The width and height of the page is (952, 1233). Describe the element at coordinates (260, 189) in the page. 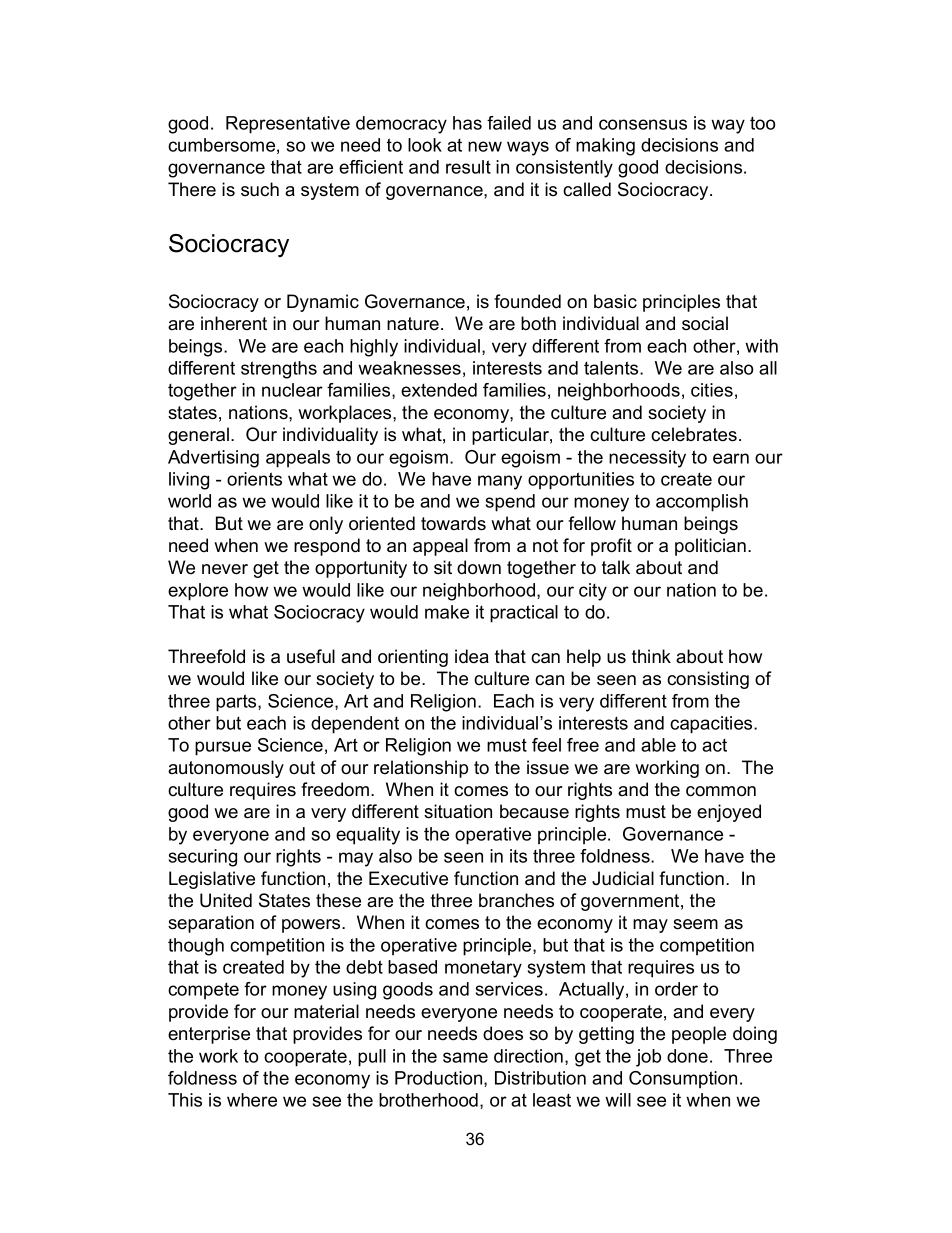

I see `such` at that location.
